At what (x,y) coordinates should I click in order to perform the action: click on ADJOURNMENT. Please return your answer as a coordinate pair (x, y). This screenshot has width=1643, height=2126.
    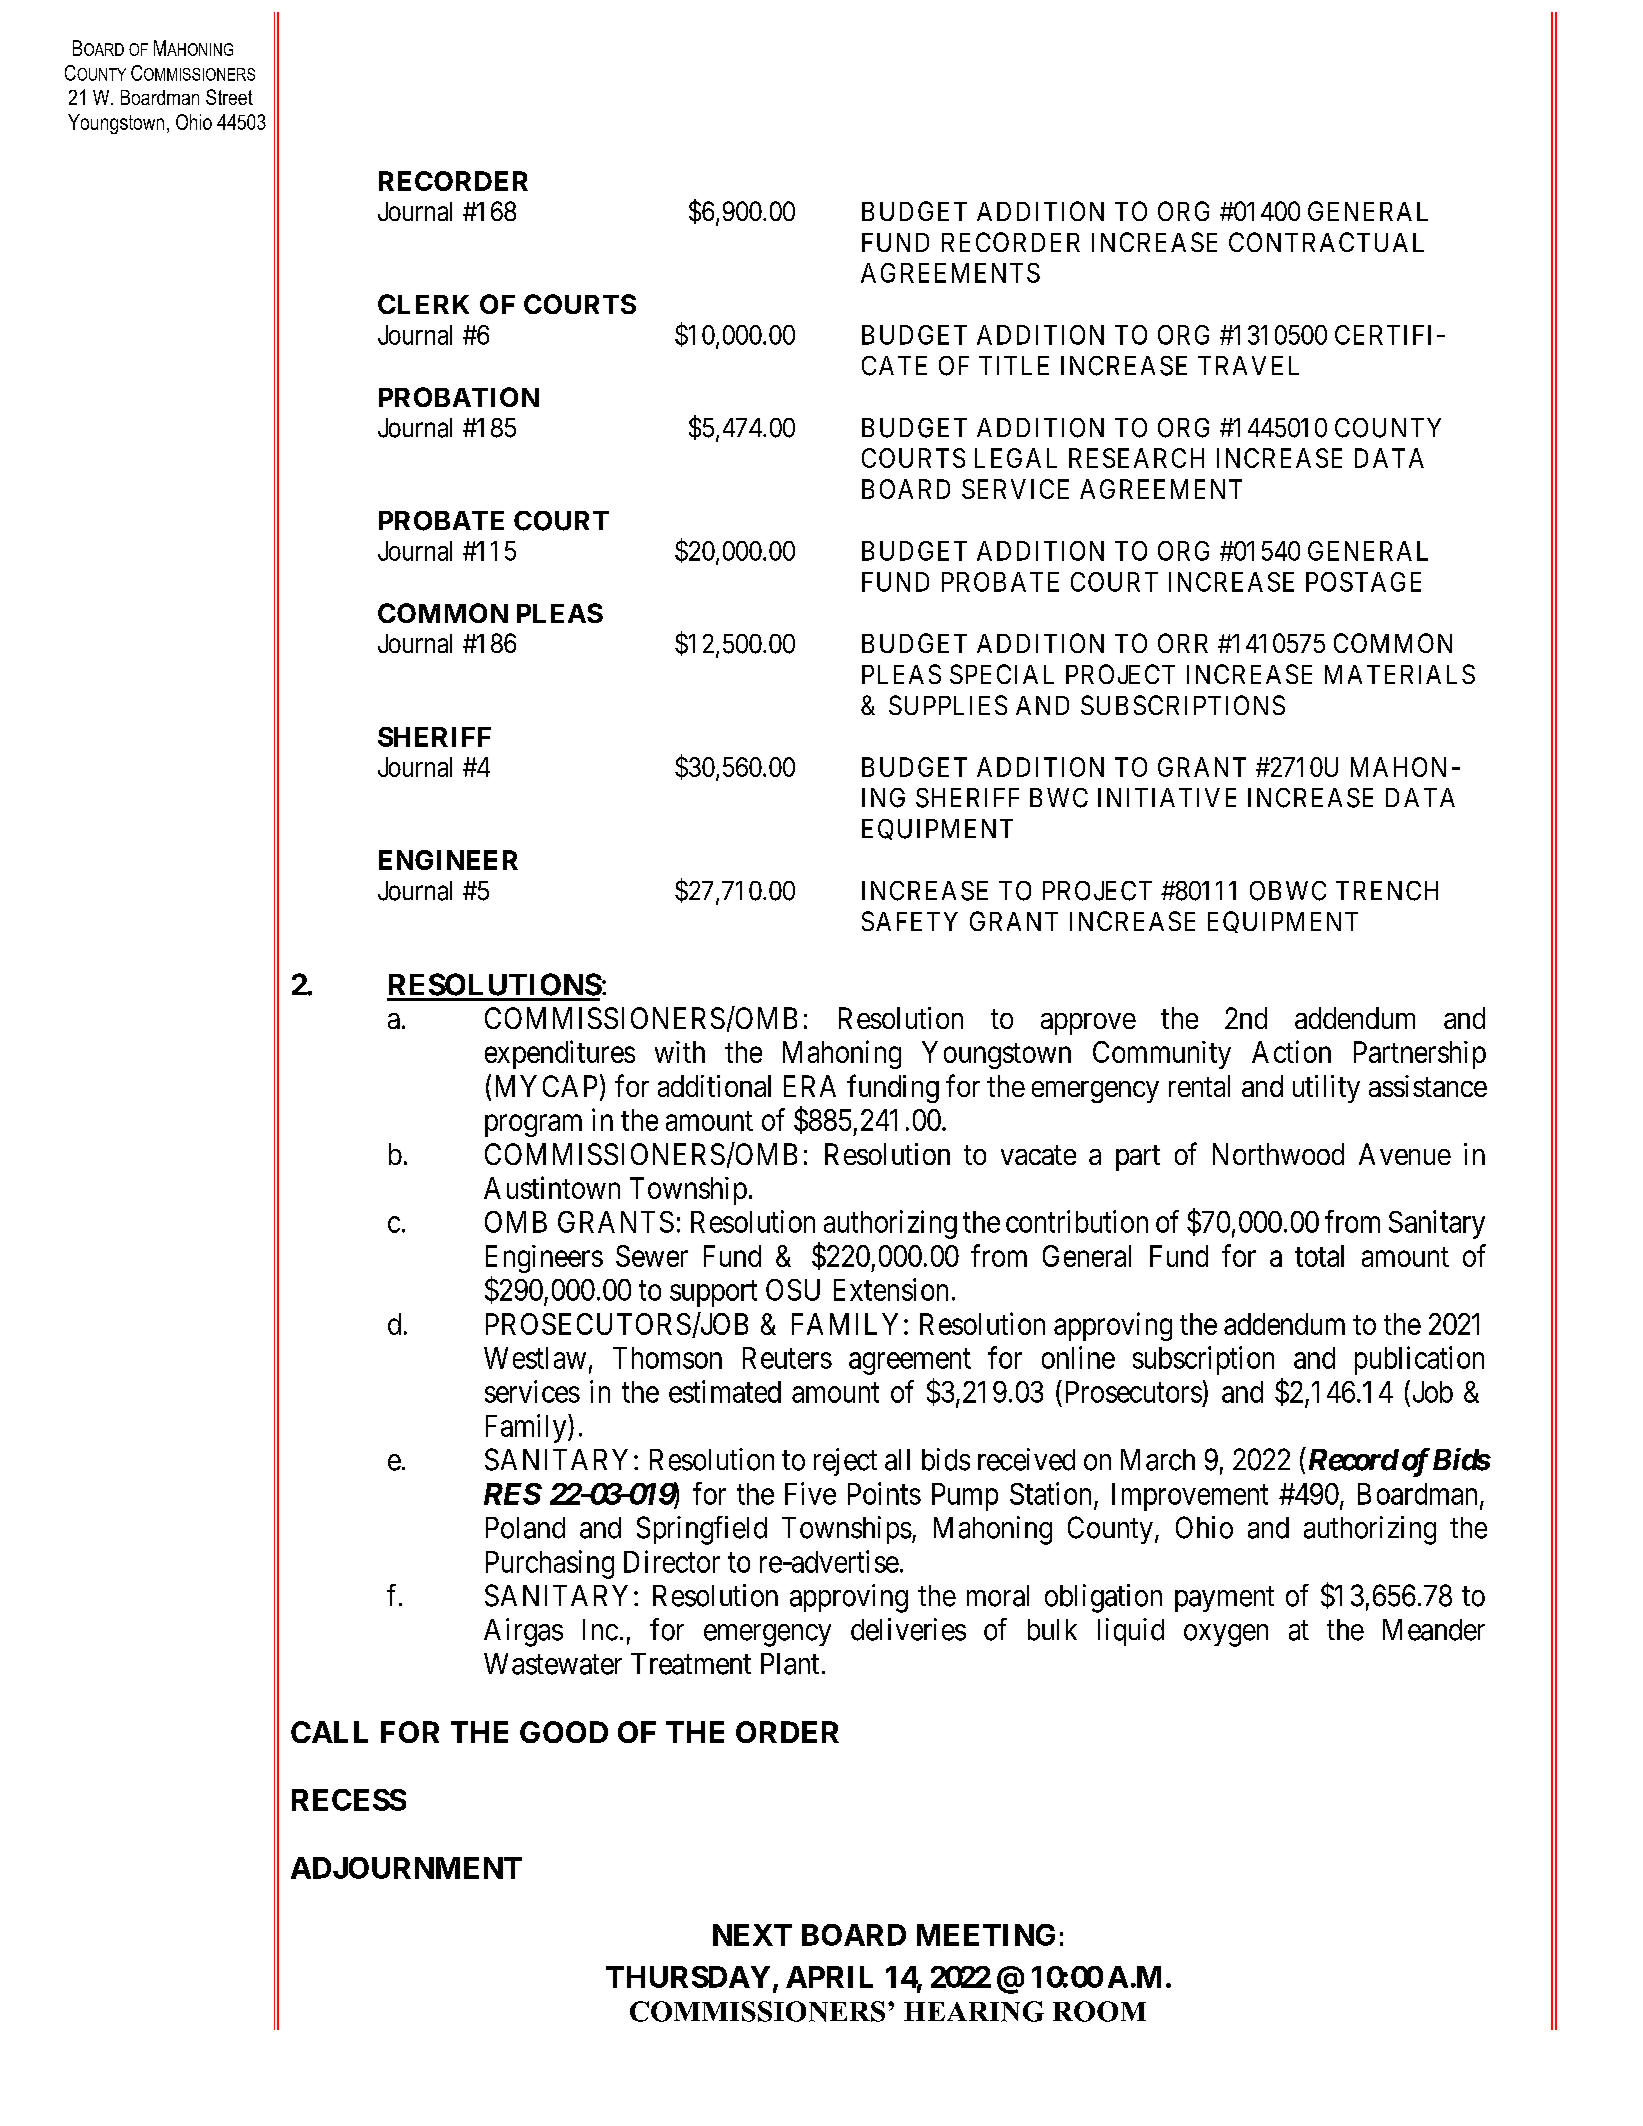
    Looking at the image, I should click on (406, 1868).
